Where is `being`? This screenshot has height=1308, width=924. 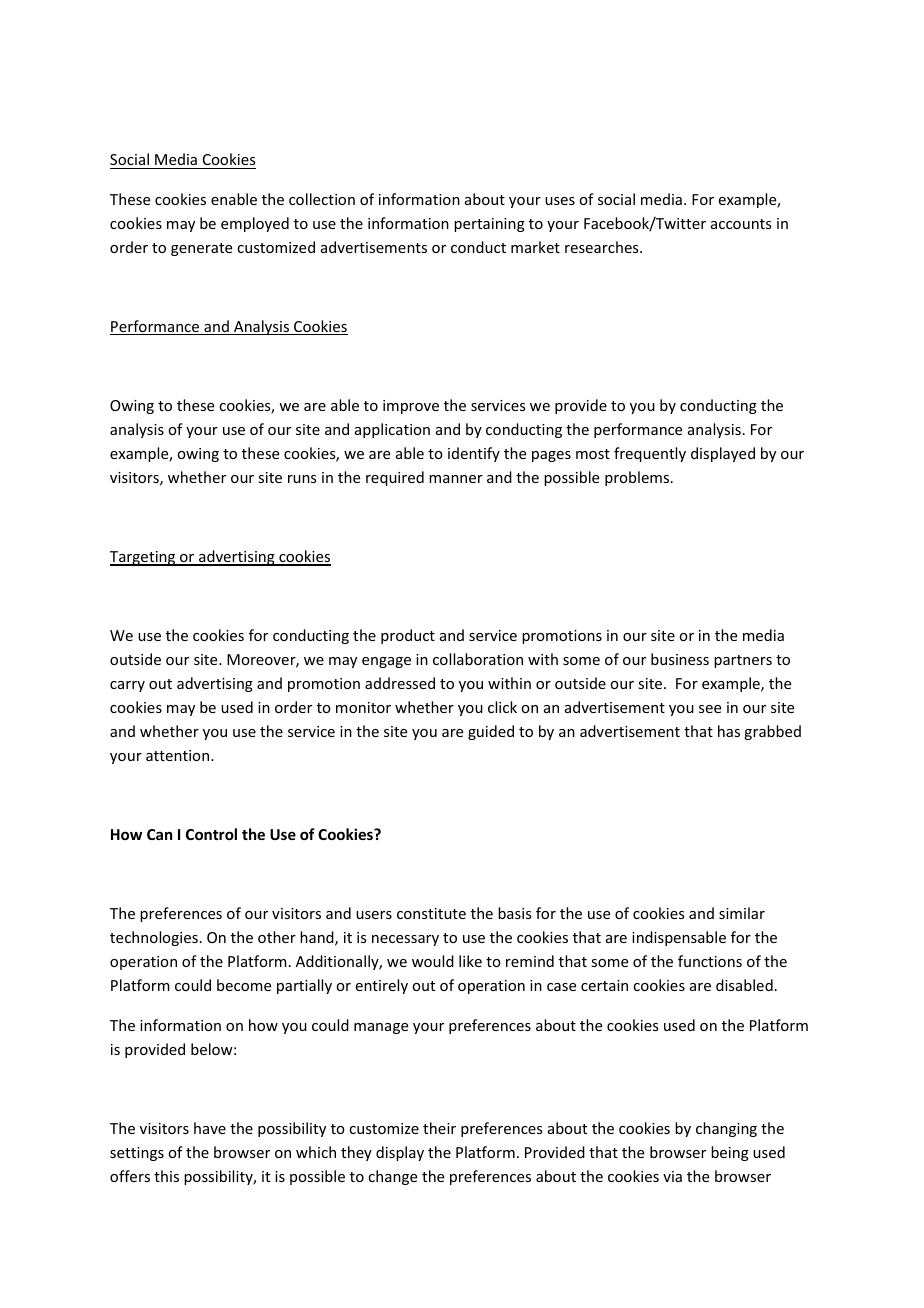
being is located at coordinates (730, 1153).
